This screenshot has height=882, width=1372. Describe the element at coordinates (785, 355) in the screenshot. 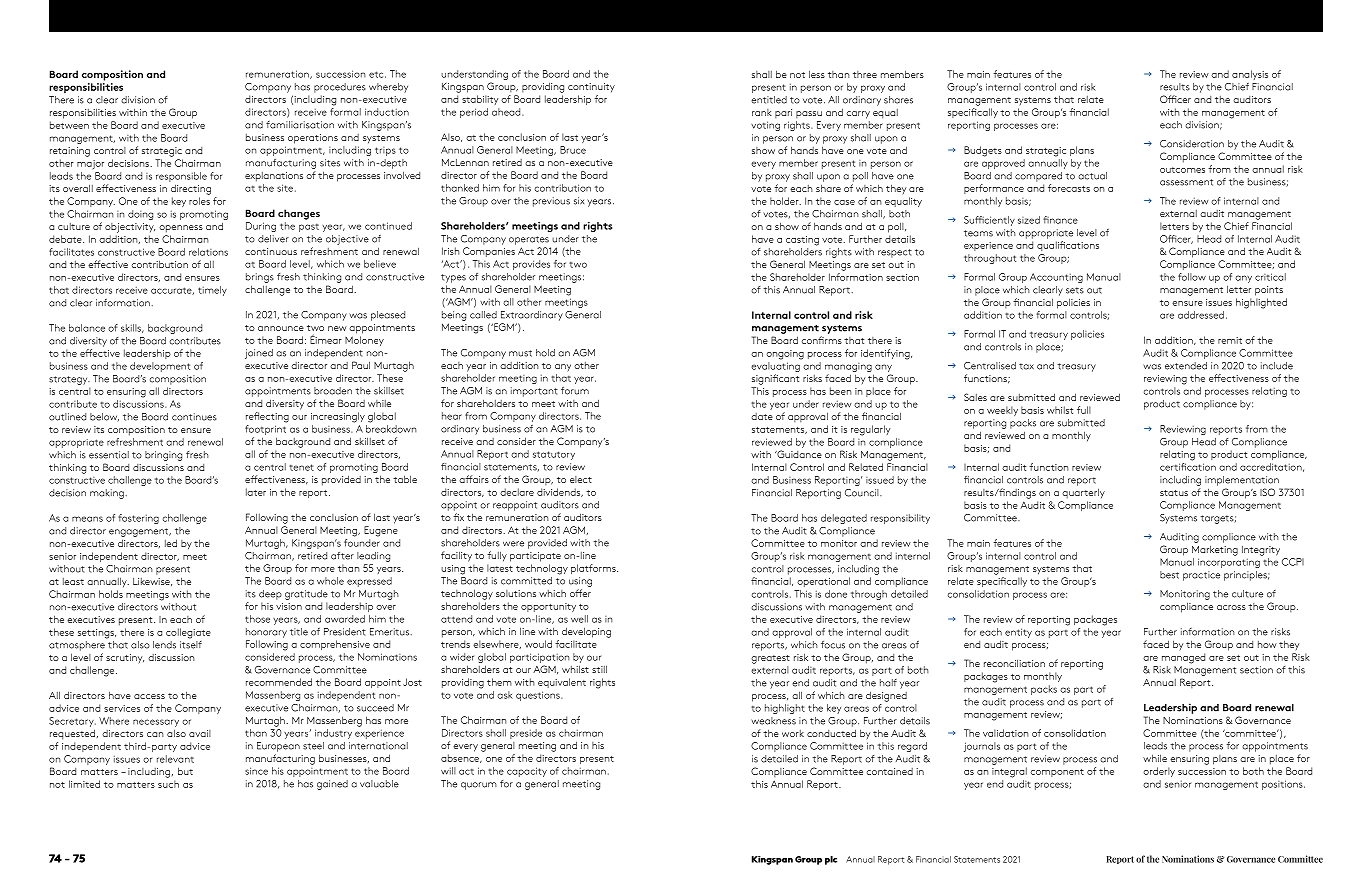

I see `ongoing` at that location.
